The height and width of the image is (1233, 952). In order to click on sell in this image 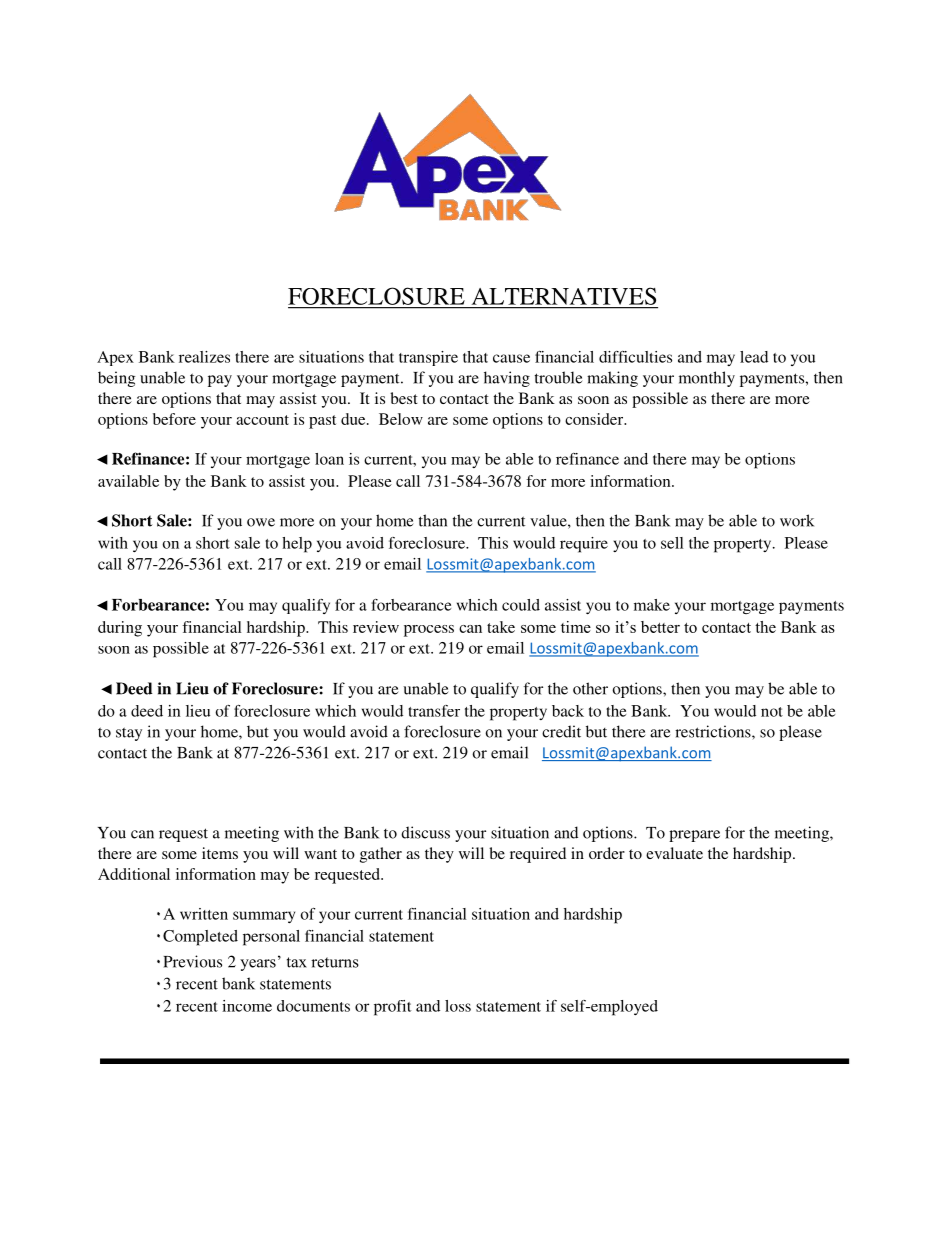, I will do `click(672, 543)`.
